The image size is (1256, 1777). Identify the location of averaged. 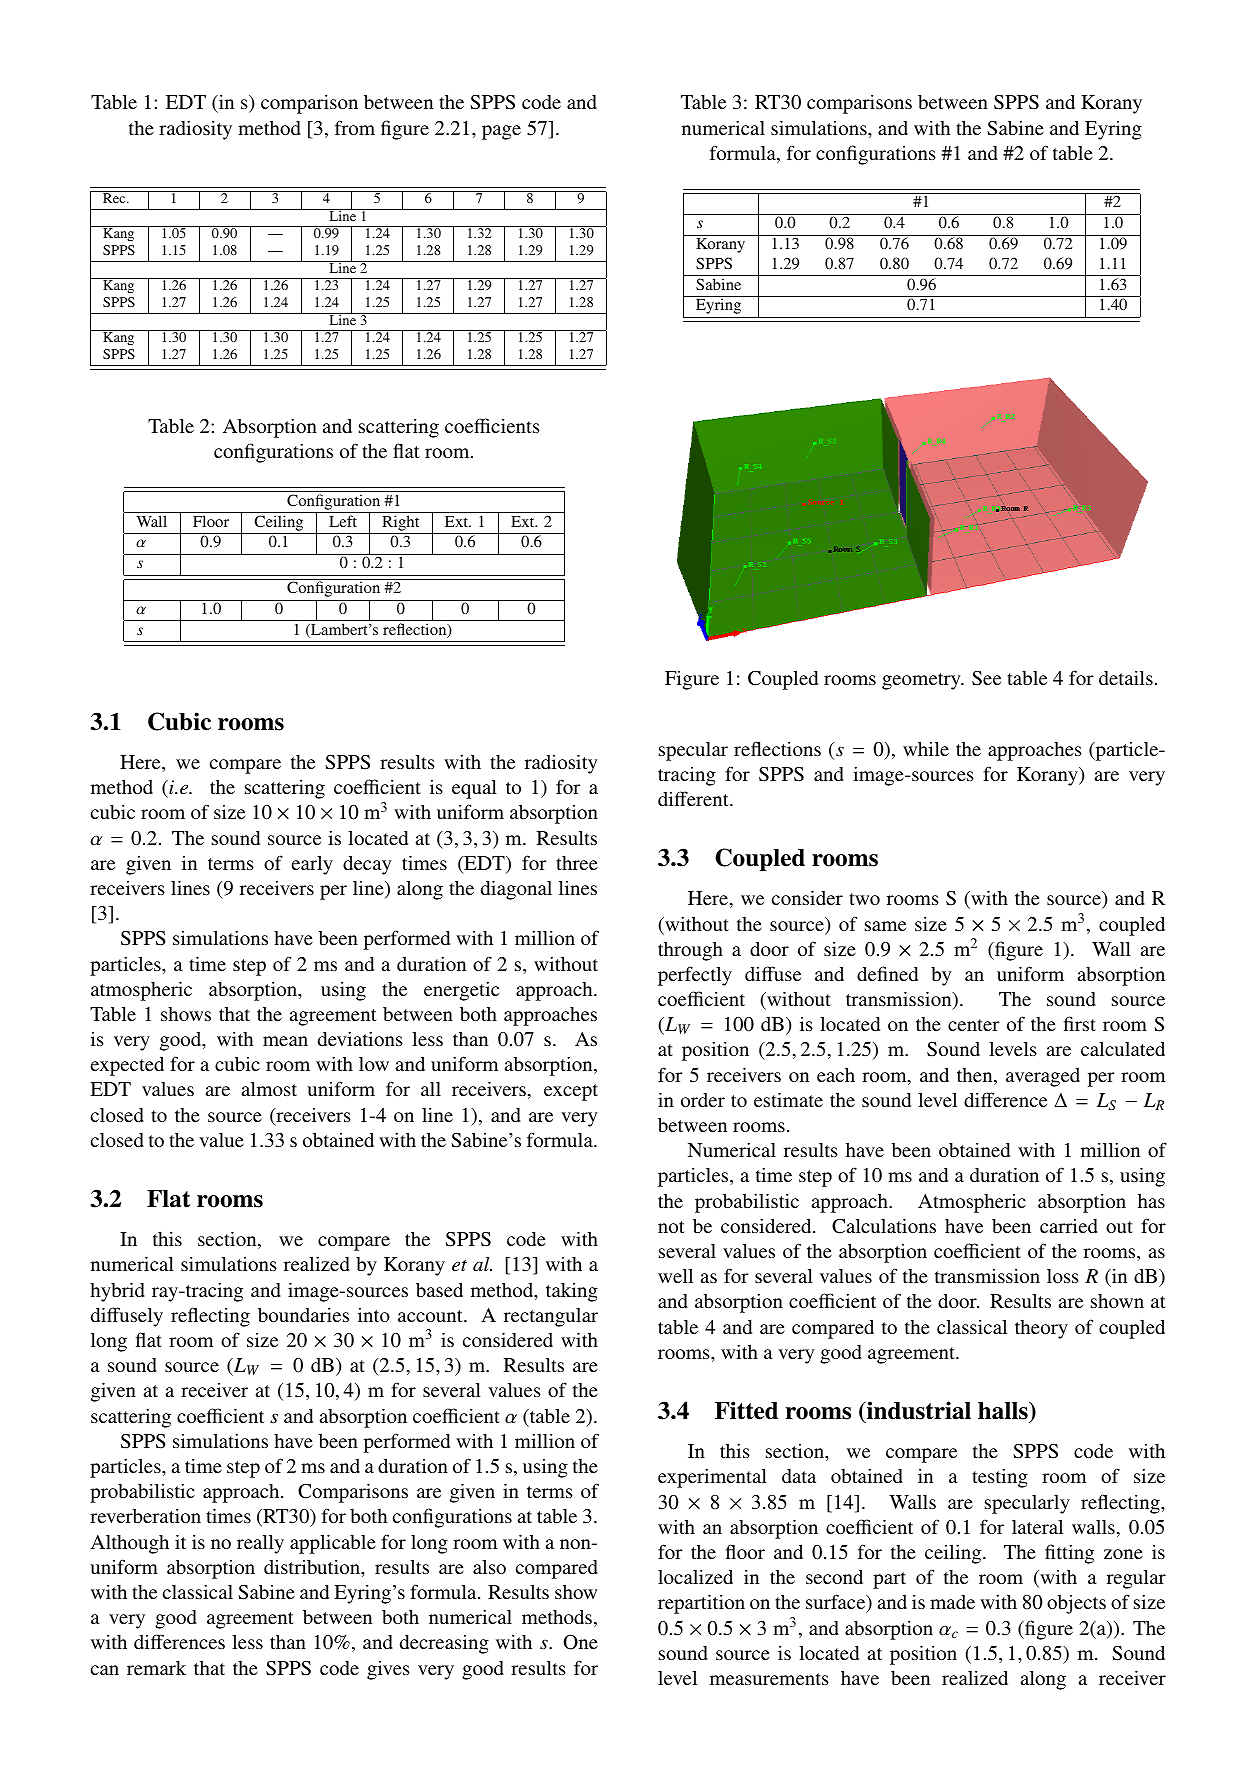
(1043, 1077).
